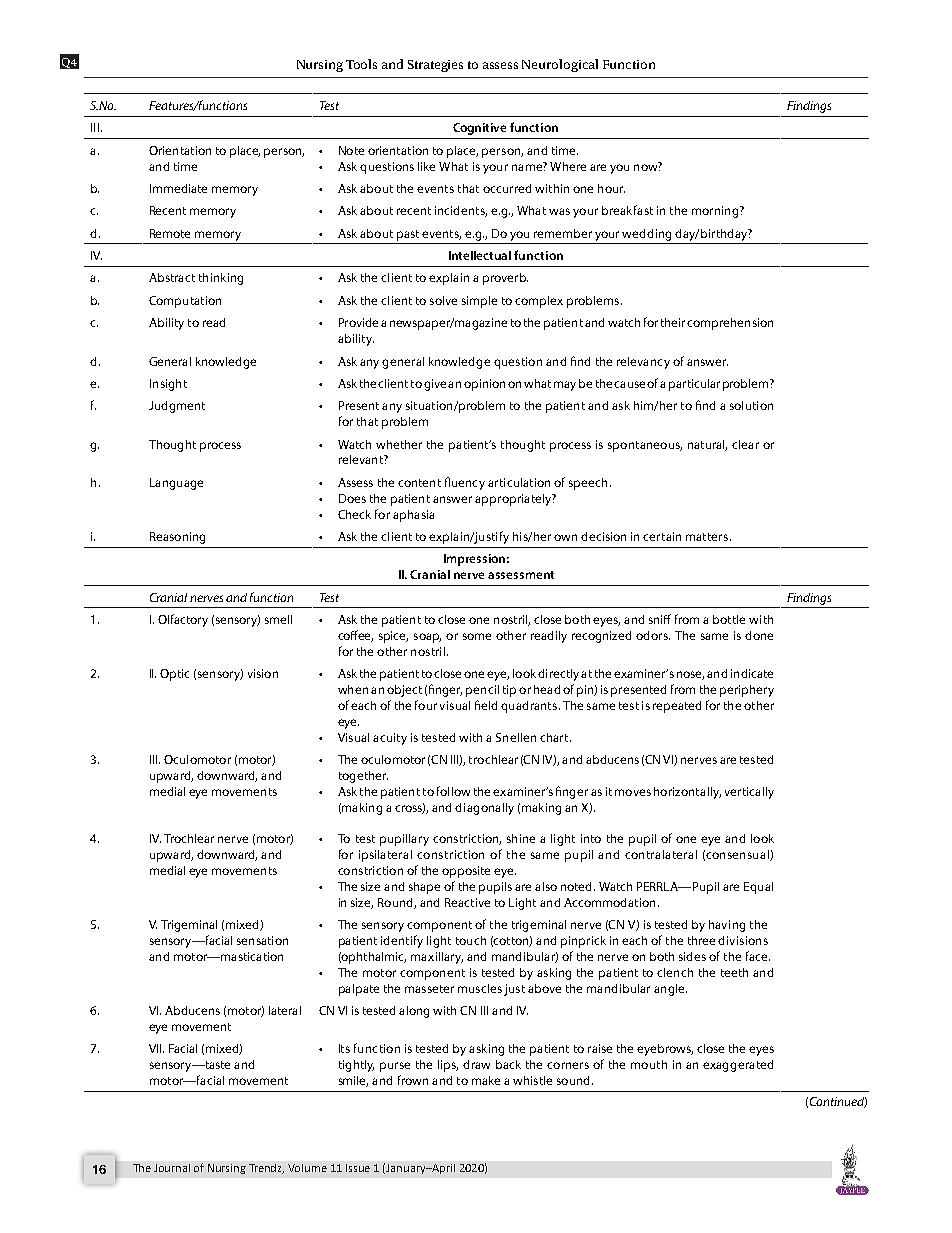 The height and width of the page is (1233, 952). What do you see at coordinates (178, 188) in the page?
I see `Immediate` at bounding box center [178, 188].
